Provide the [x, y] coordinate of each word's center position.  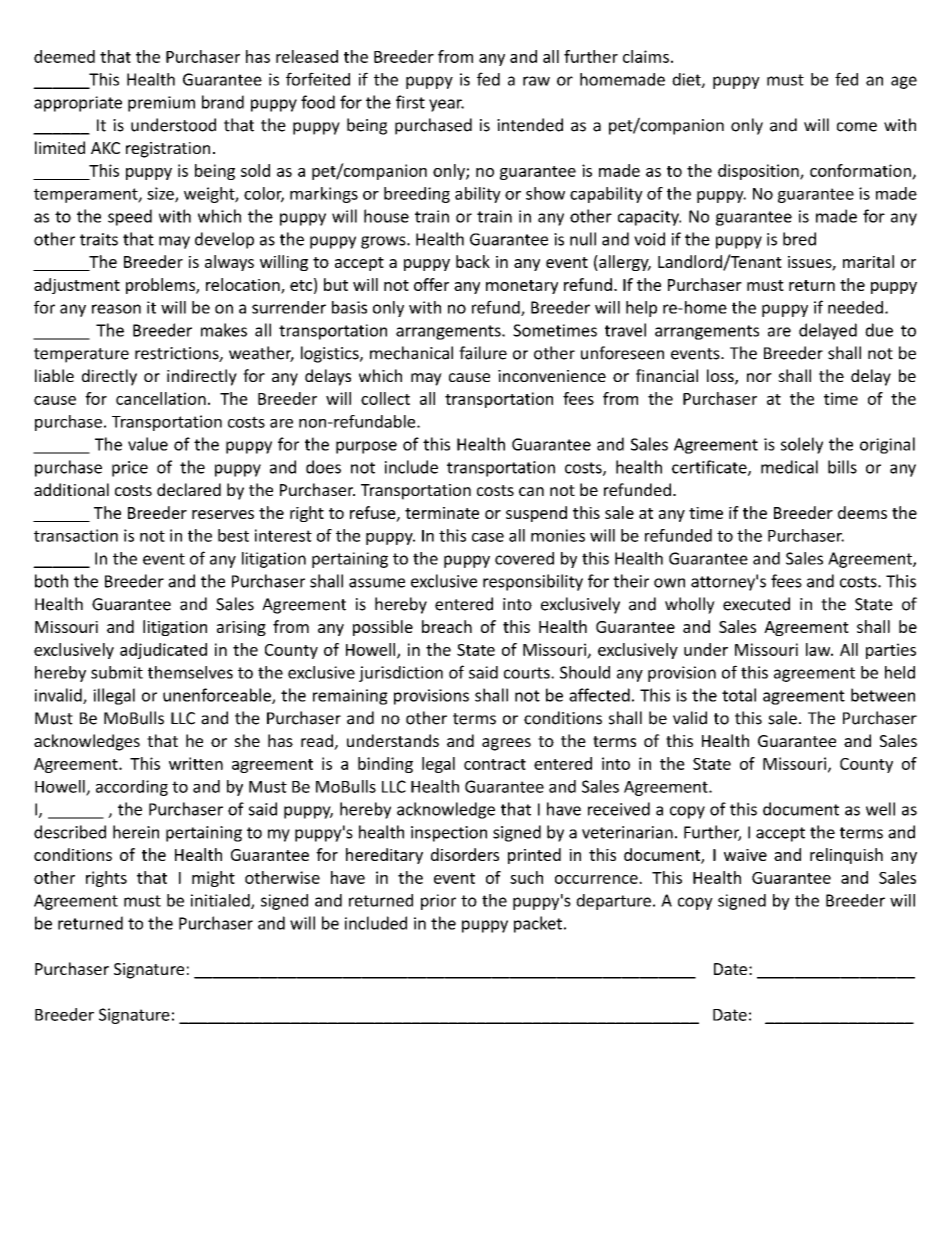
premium [161, 104]
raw [536, 81]
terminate [442, 513]
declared [189, 489]
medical [789, 467]
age [904, 82]
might [213, 879]
